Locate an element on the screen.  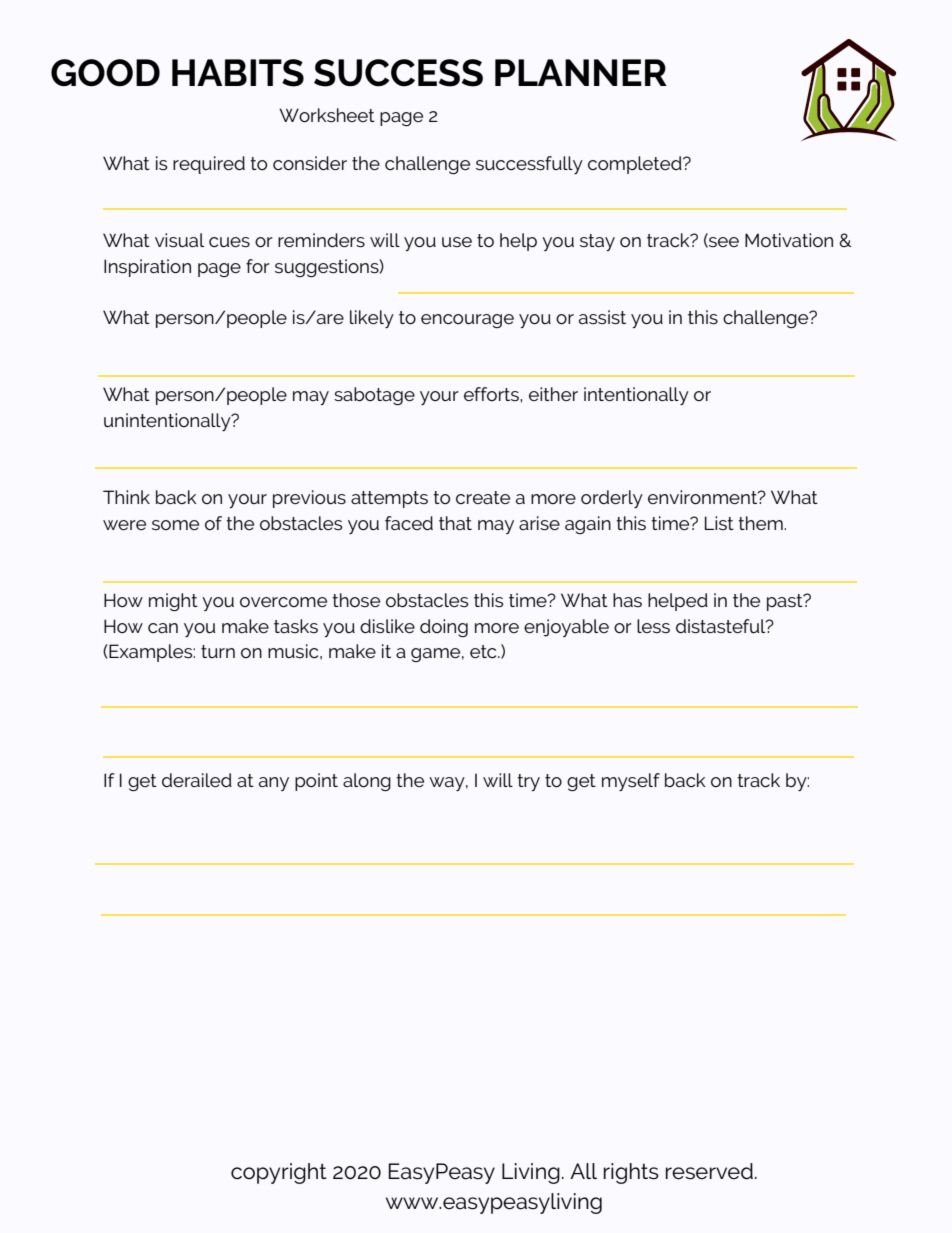
completed is located at coordinates (636, 165).
